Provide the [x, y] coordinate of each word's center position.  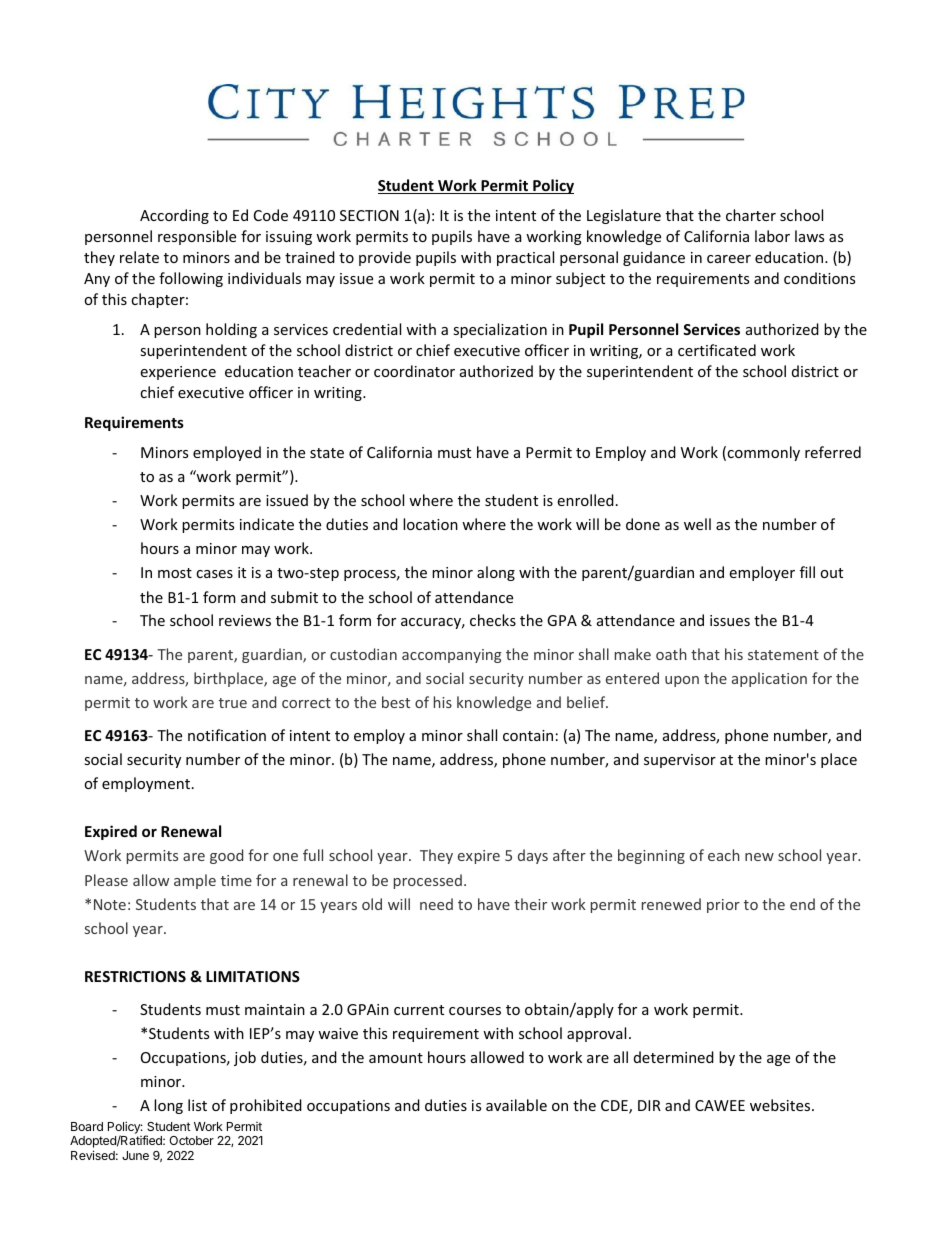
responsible [197, 237]
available [516, 1105]
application [769, 679]
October [191, 1140]
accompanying [452, 656]
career [729, 259]
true [233, 703]
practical [525, 258]
